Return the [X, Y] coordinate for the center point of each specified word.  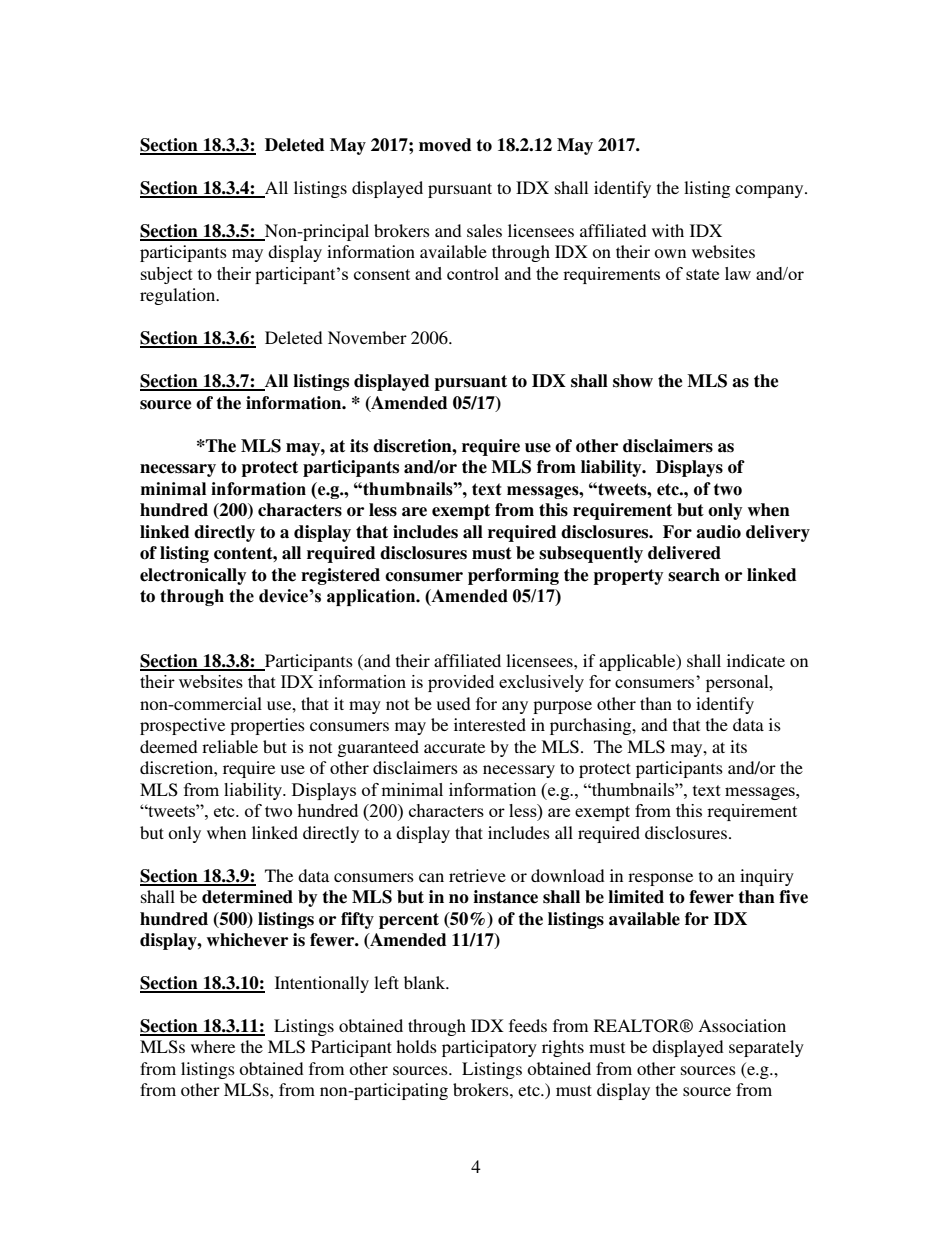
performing [513, 576]
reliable [230, 746]
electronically [193, 576]
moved [445, 145]
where [213, 1046]
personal [738, 683]
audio [718, 532]
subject [167, 275]
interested [490, 724]
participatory [489, 1048]
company [770, 191]
